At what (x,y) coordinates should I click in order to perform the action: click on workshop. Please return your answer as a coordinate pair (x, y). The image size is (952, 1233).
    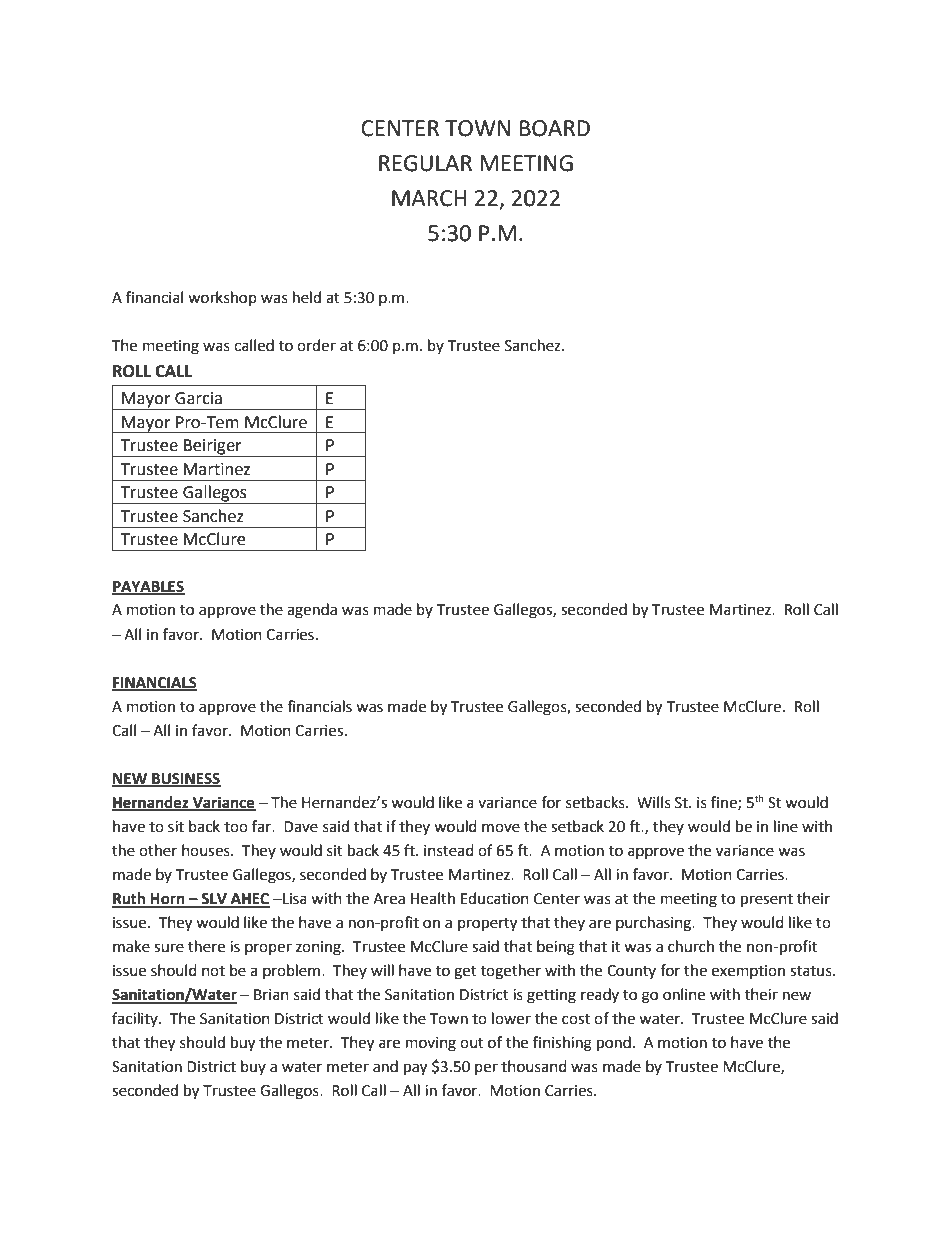
    Looking at the image, I should click on (222, 298).
